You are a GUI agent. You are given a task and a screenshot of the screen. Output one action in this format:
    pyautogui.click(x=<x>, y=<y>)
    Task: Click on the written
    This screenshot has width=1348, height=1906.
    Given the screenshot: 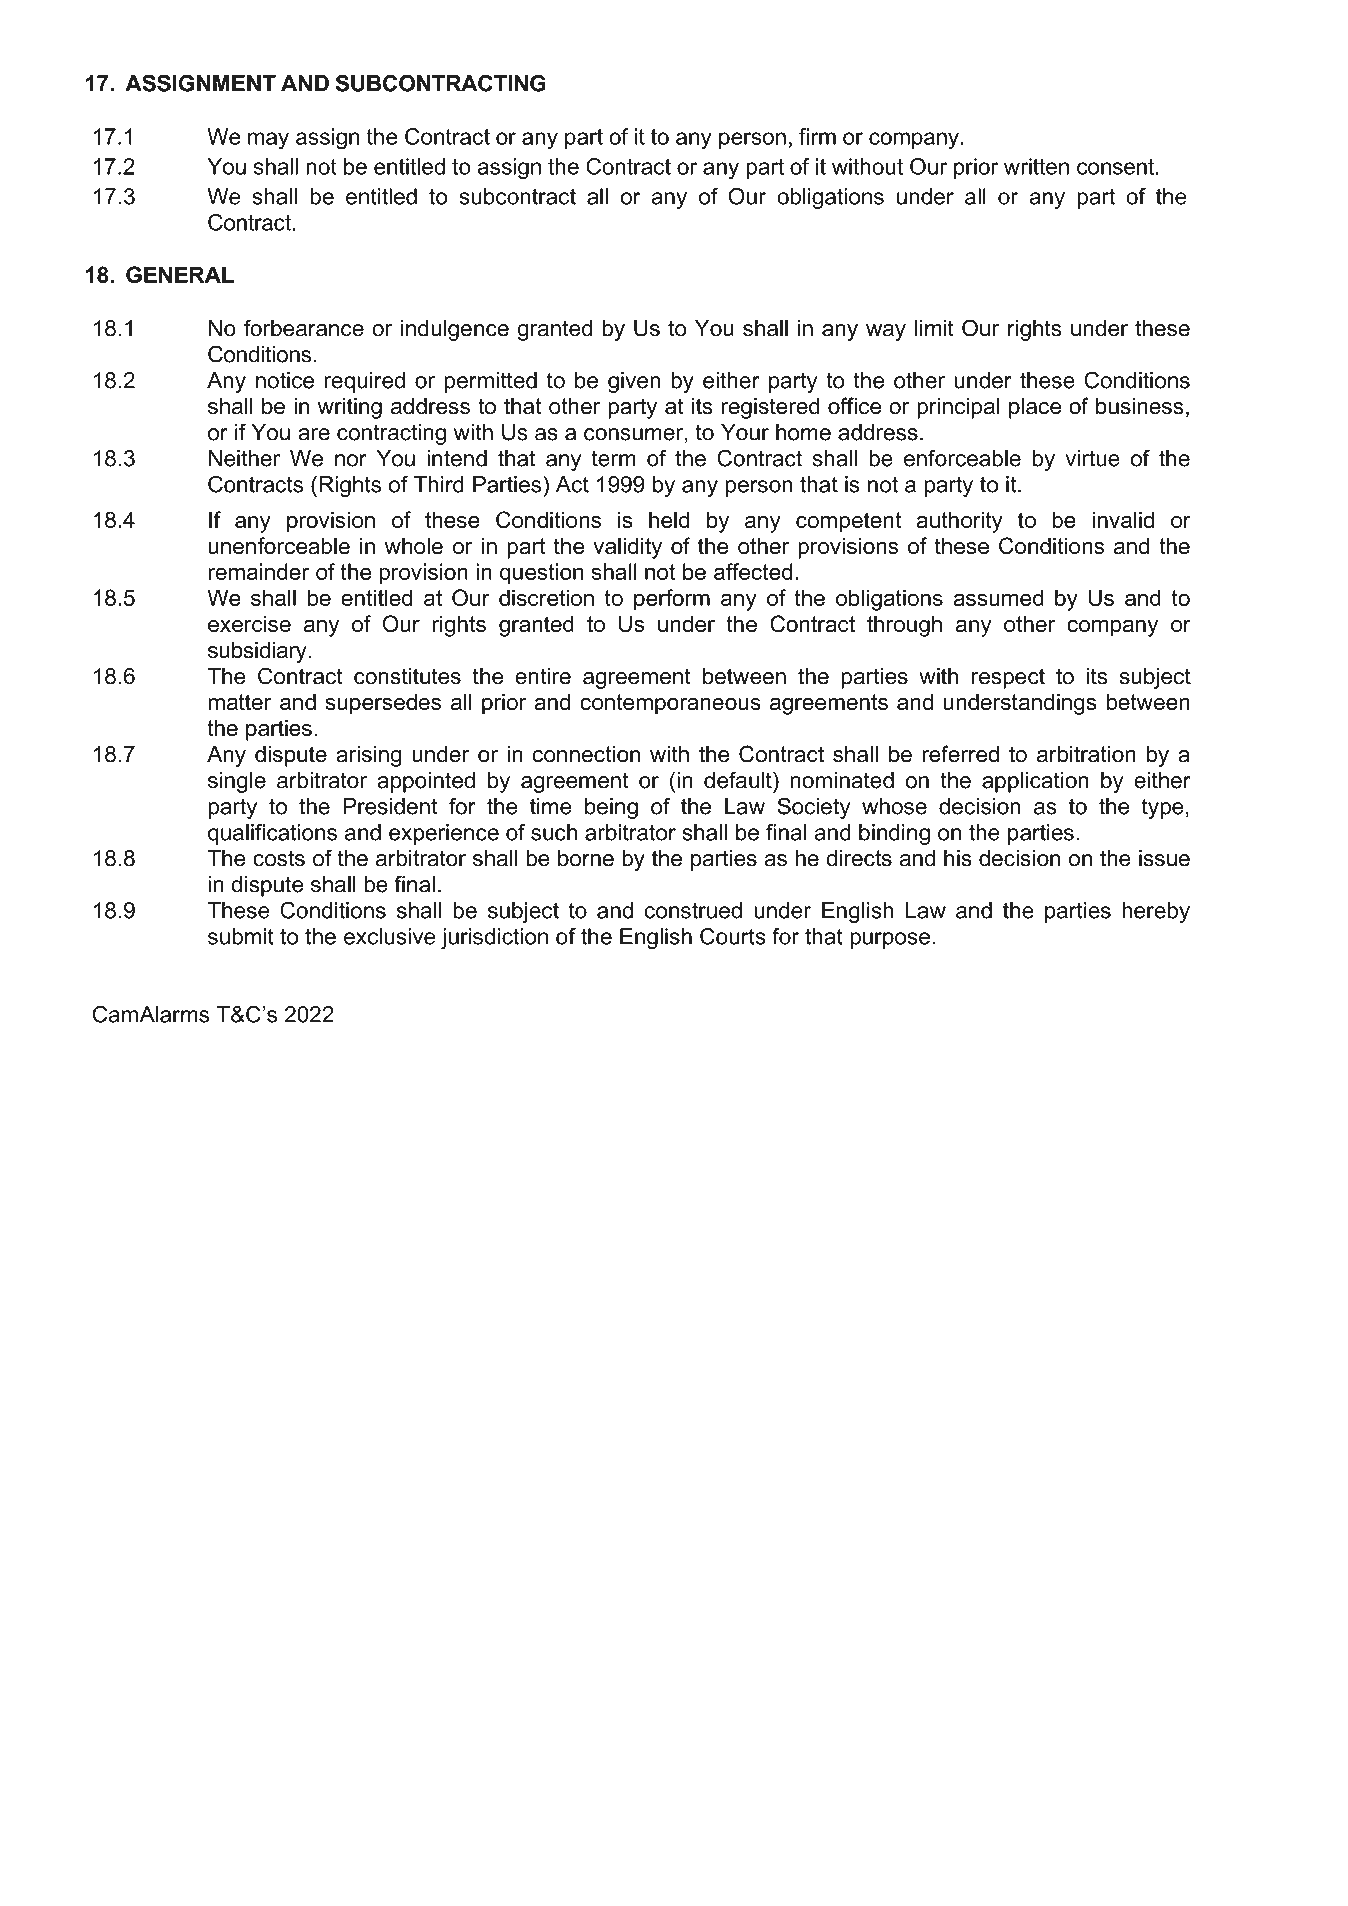 What is the action you would take?
    pyautogui.click(x=1036, y=166)
